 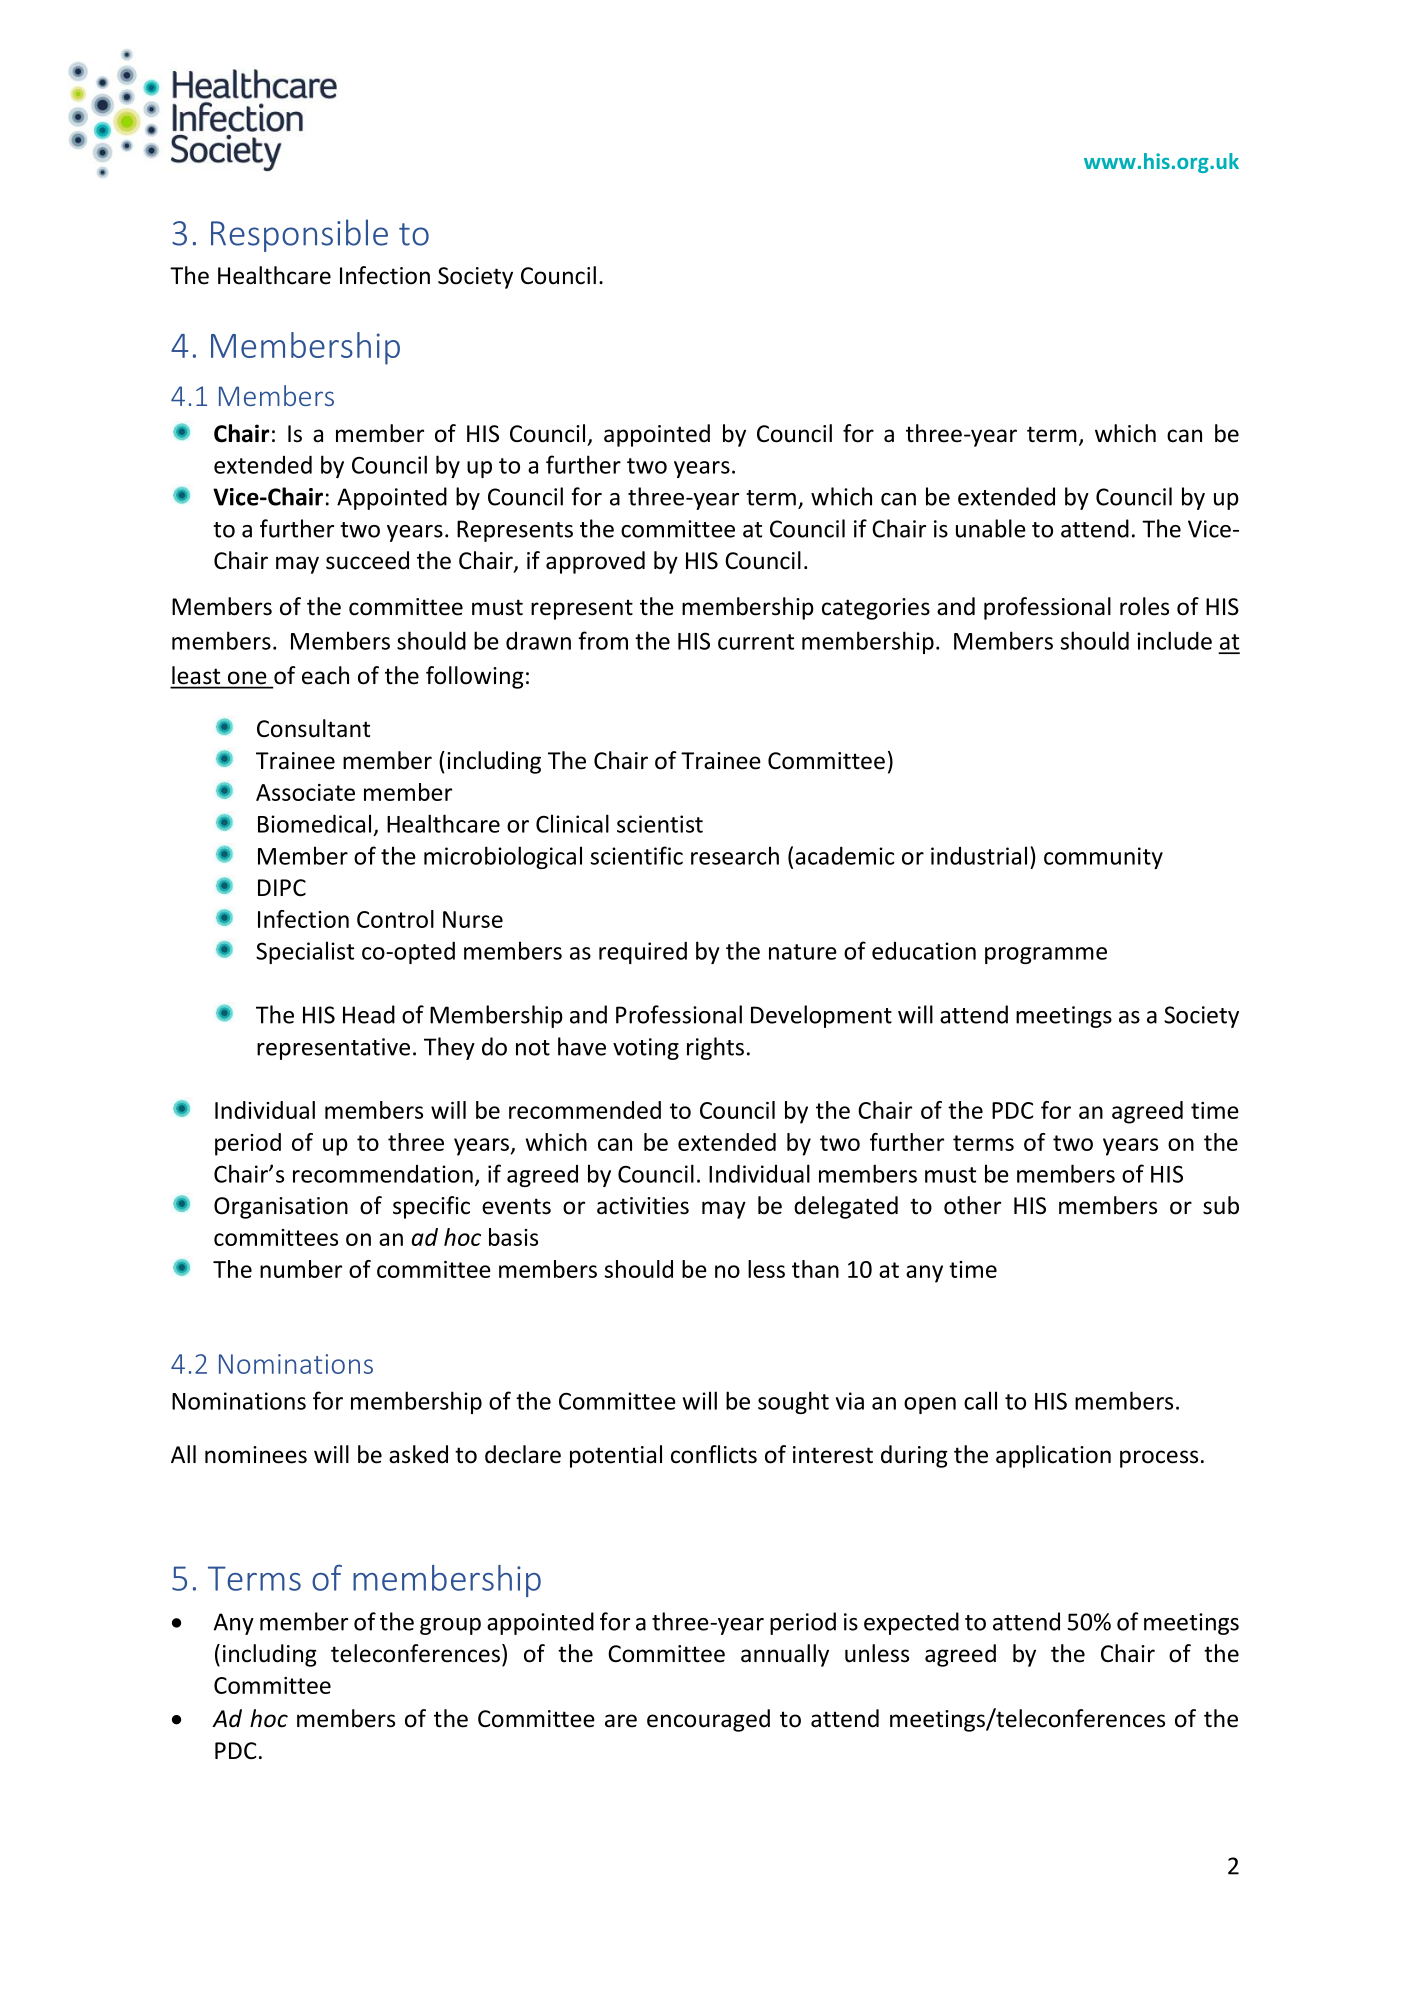 What do you see at coordinates (803, 952) in the page?
I see `nature` at bounding box center [803, 952].
